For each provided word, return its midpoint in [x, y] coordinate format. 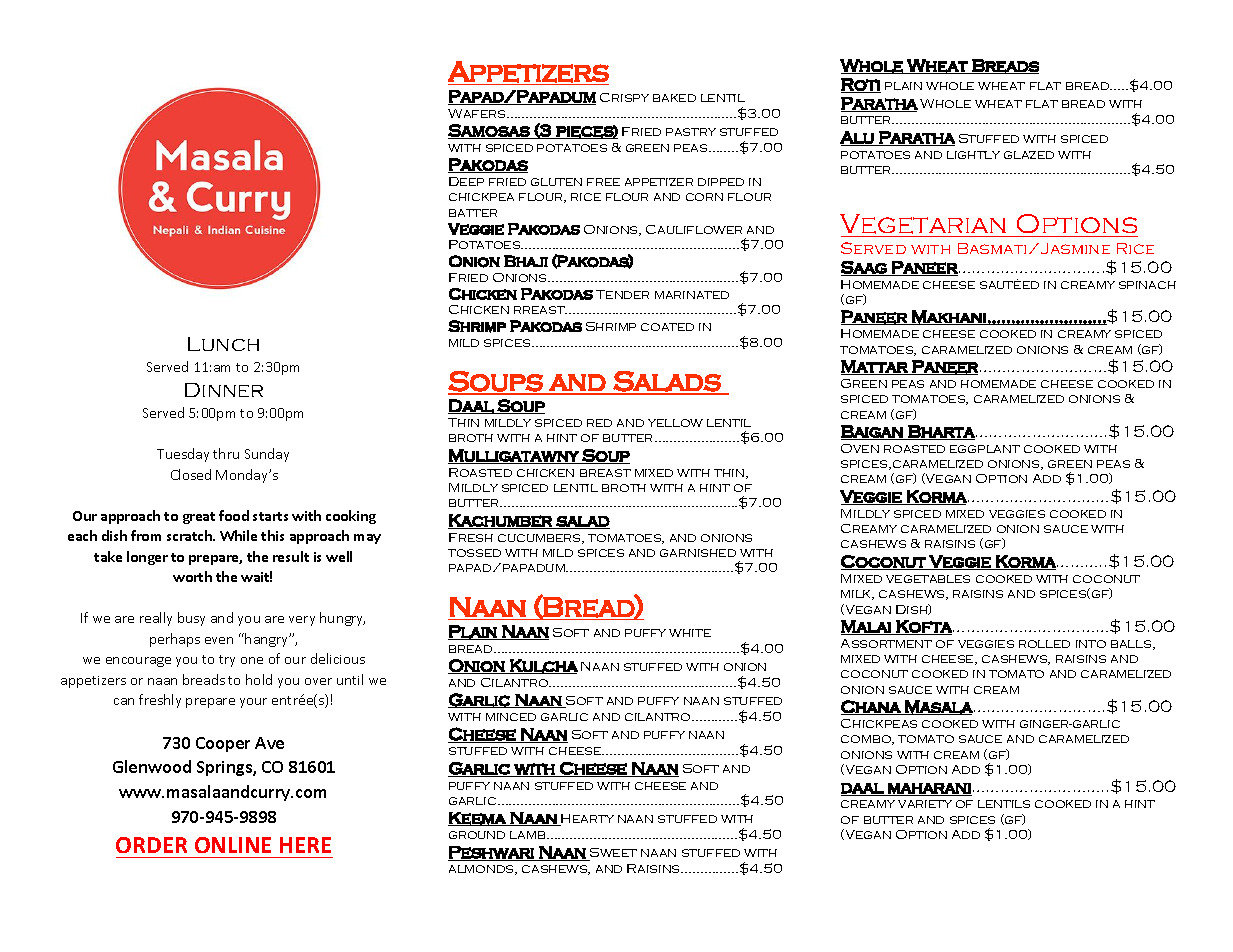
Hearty [587, 820]
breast [605, 473]
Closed [191, 474]
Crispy [624, 97]
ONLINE [233, 845]
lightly [973, 155]
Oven [860, 448]
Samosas [490, 131]
